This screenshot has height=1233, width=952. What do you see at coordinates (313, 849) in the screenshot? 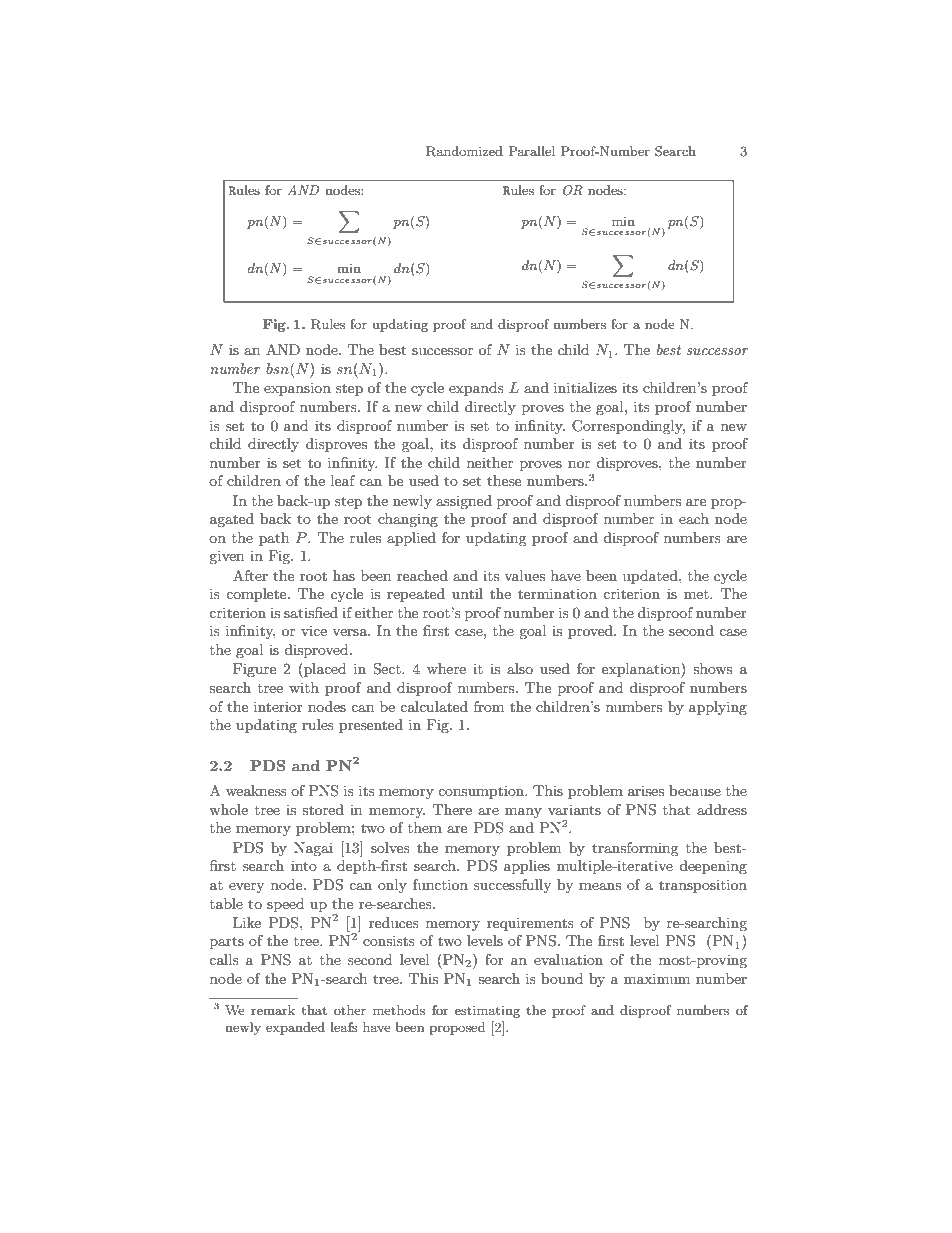
I see `Nagai` at bounding box center [313, 849].
